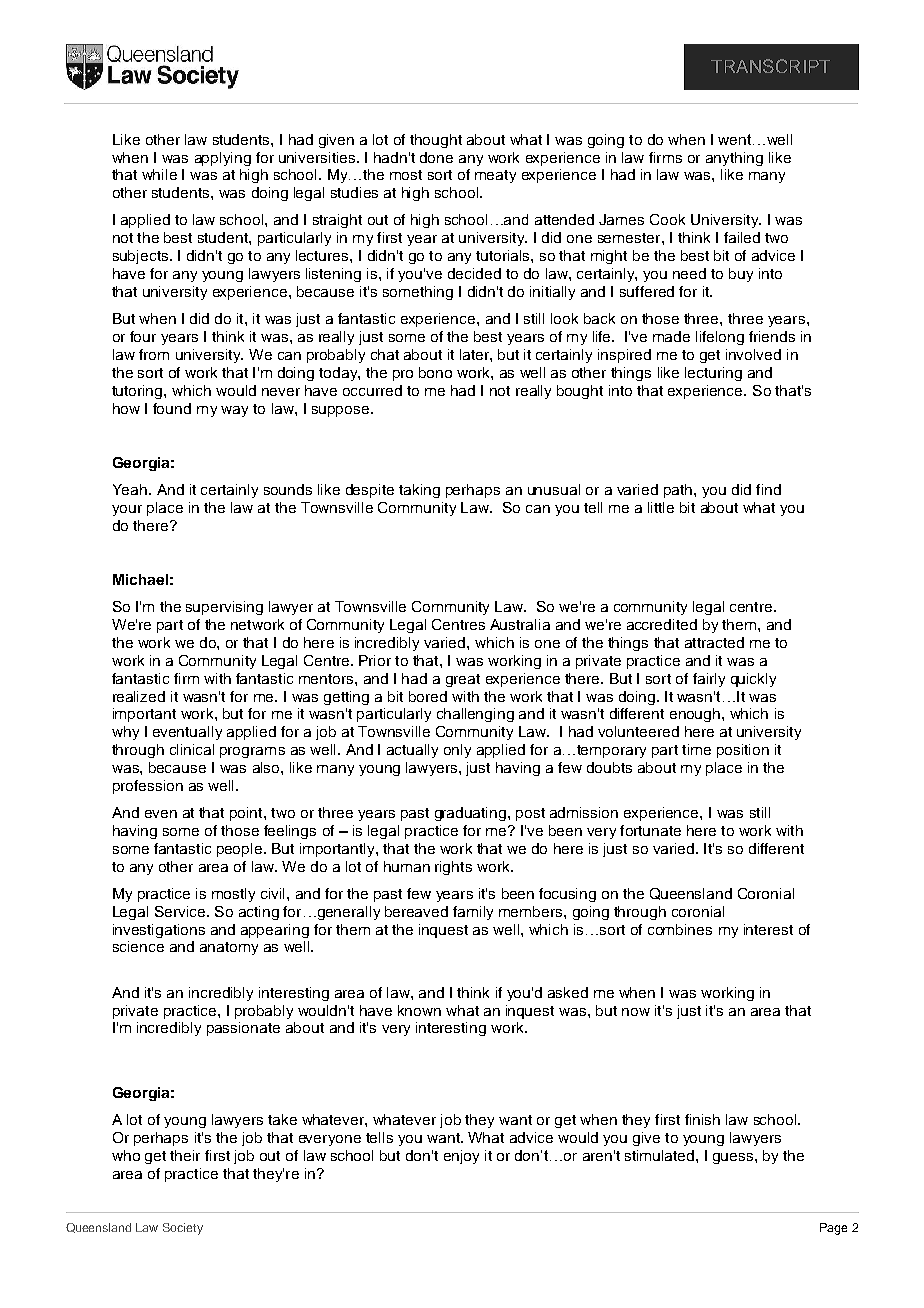 Image resolution: width=924 pixels, height=1308 pixels. What do you see at coordinates (770, 66) in the screenshot?
I see `TRANSCRIPT` at bounding box center [770, 66].
